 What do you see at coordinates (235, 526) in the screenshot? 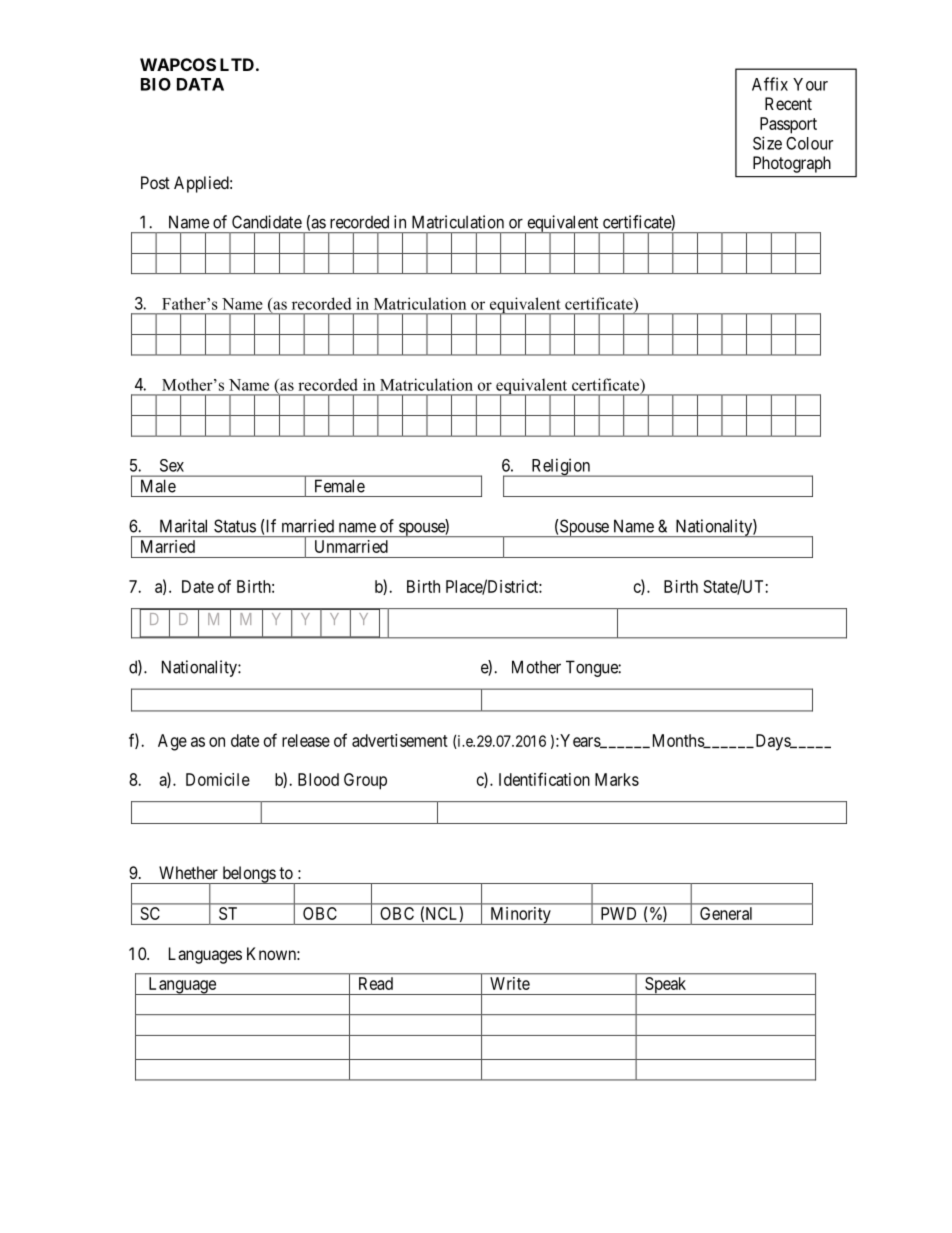
I see `Status` at bounding box center [235, 526].
